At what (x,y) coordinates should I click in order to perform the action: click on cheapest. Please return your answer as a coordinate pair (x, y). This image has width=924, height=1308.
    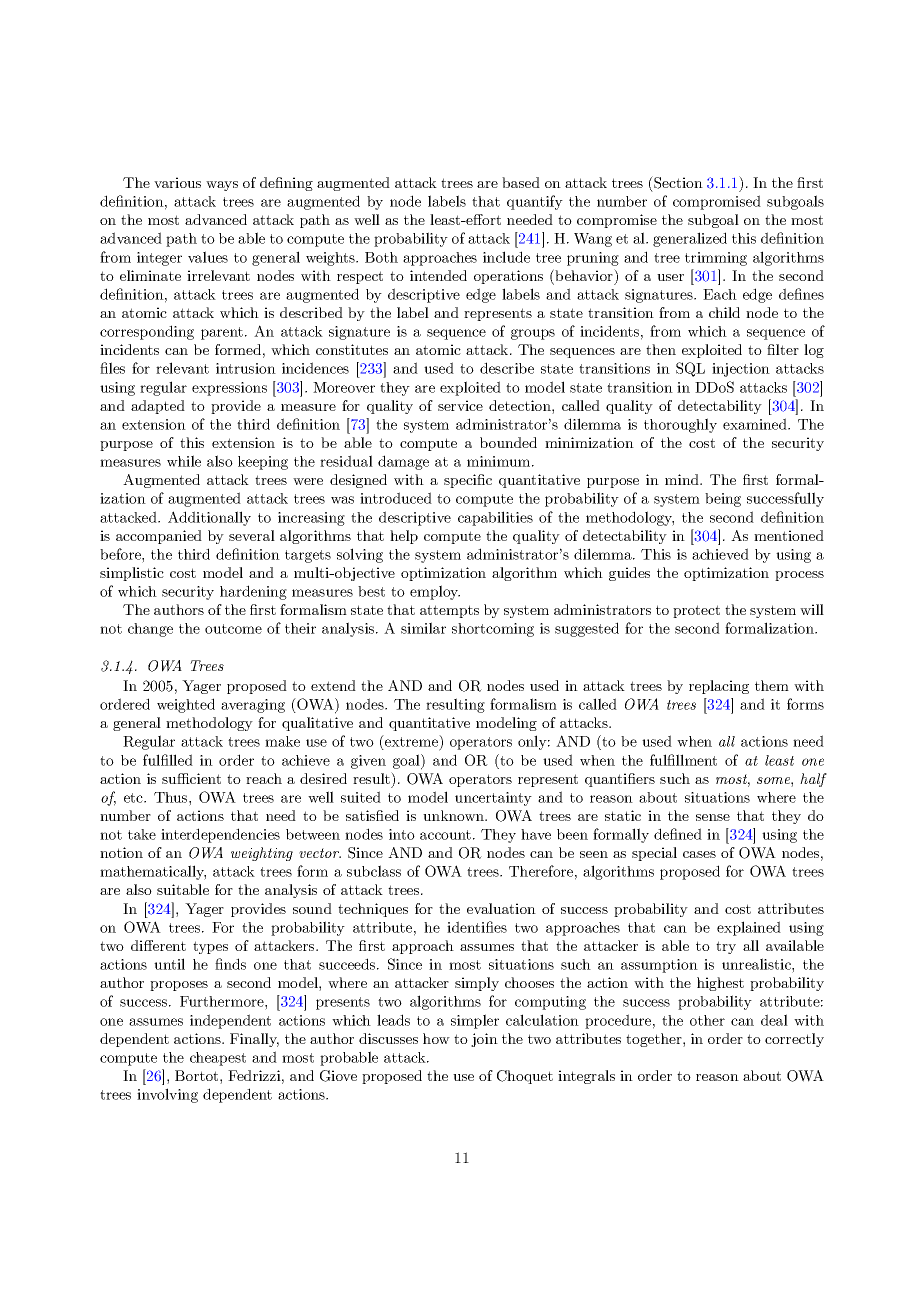
    Looking at the image, I should click on (218, 1059).
